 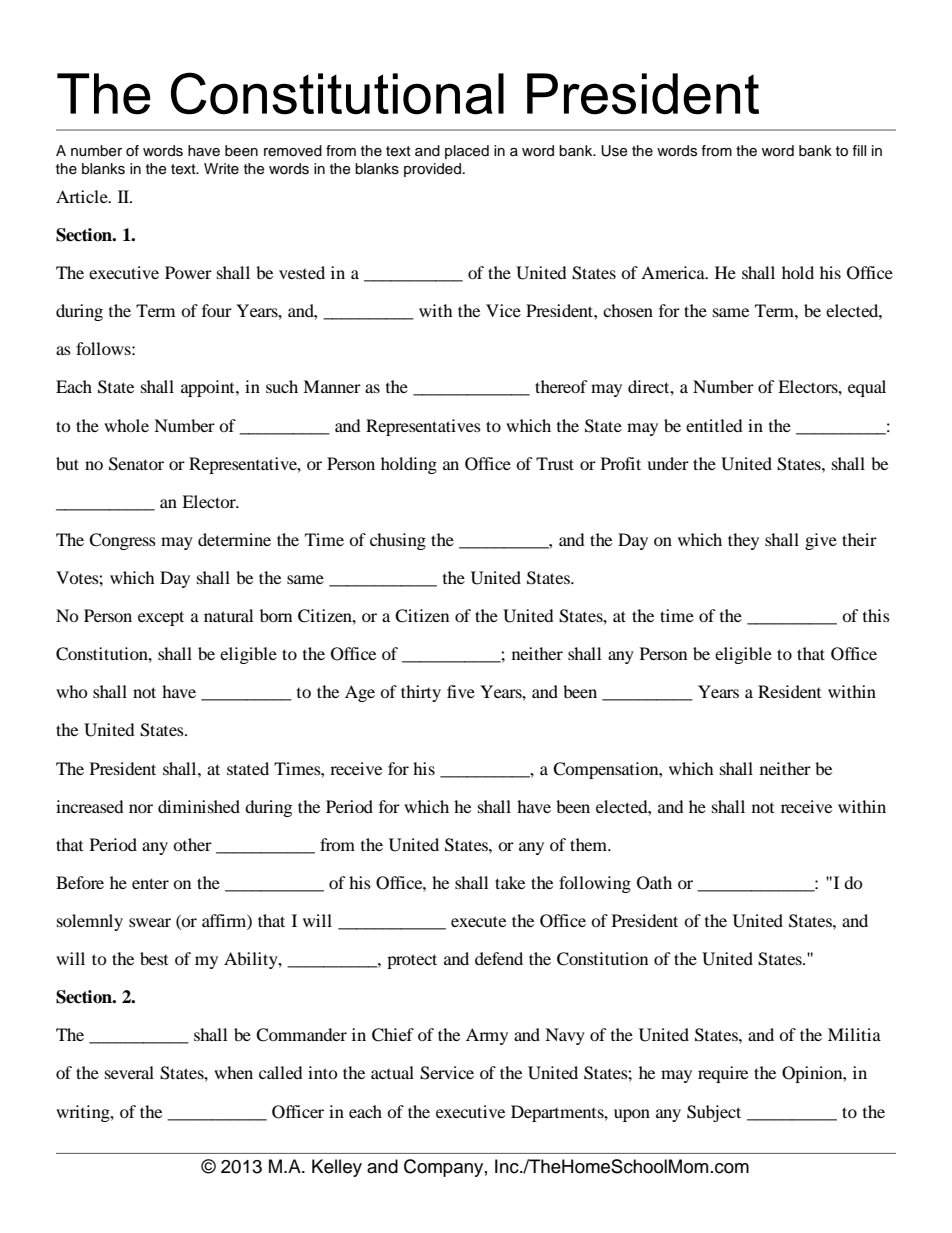 I want to click on this, so click(x=876, y=615).
